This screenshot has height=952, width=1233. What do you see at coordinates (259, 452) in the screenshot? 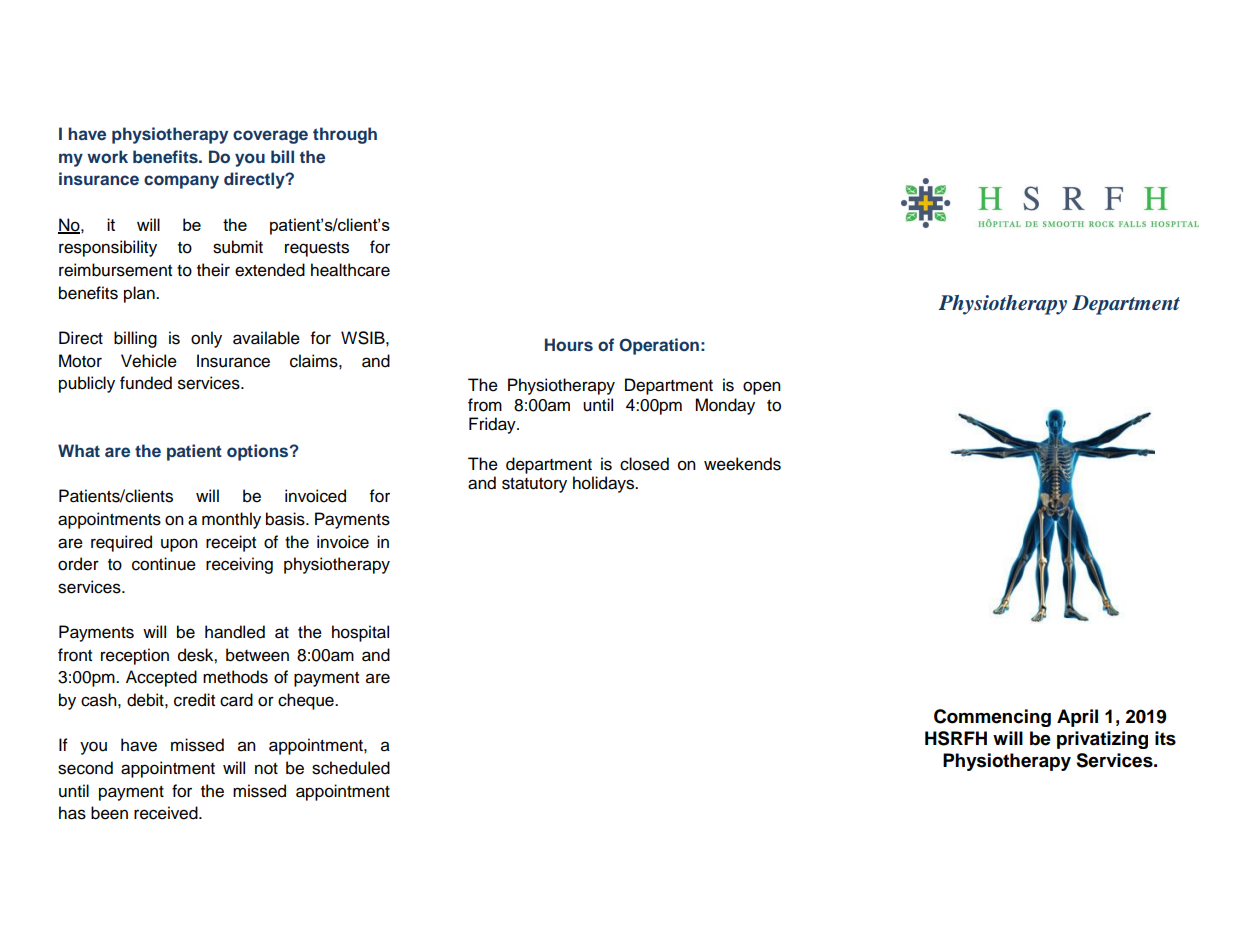
I see `options` at bounding box center [259, 452].
